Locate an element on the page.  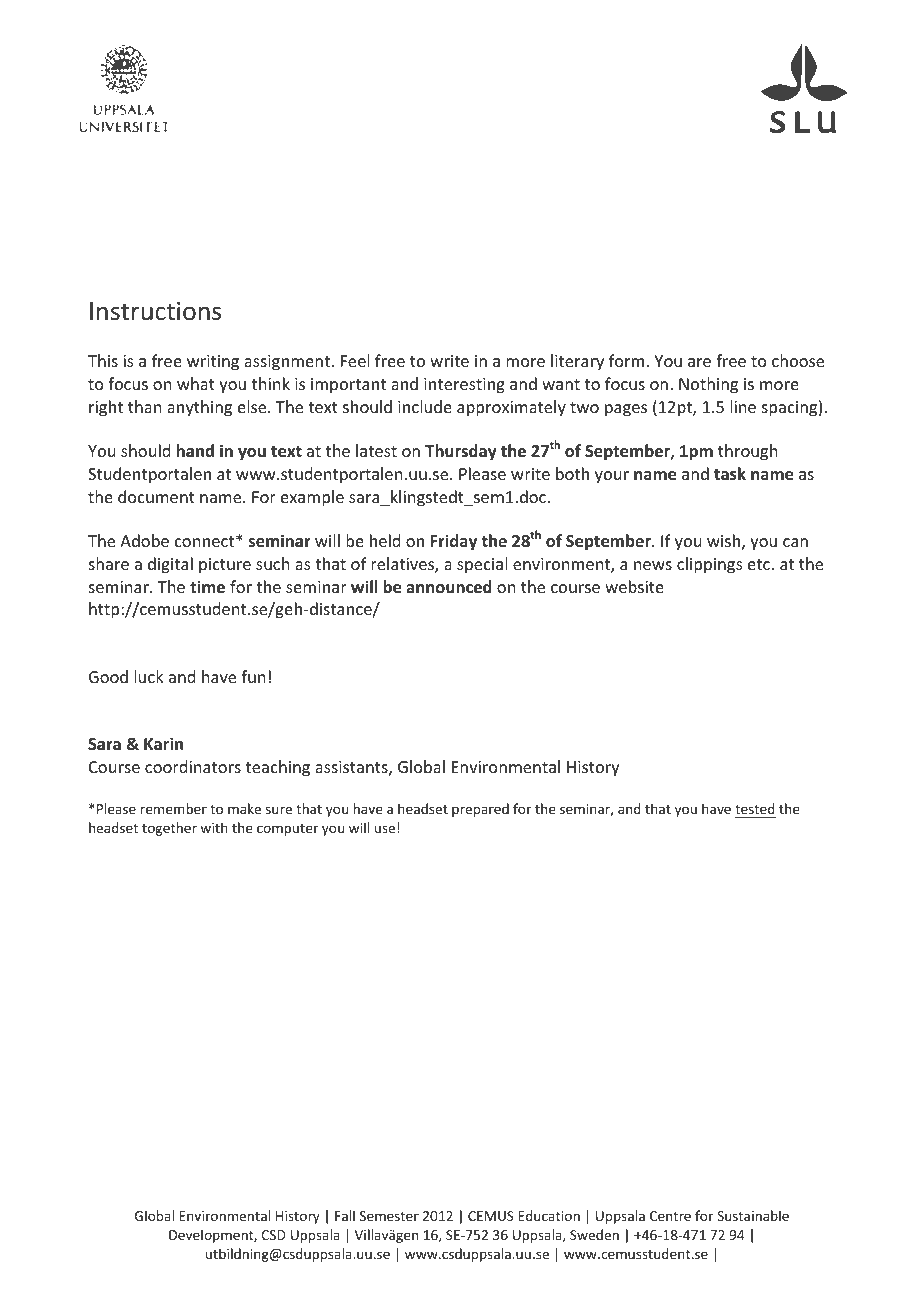
Sustainable is located at coordinates (753, 1215).
